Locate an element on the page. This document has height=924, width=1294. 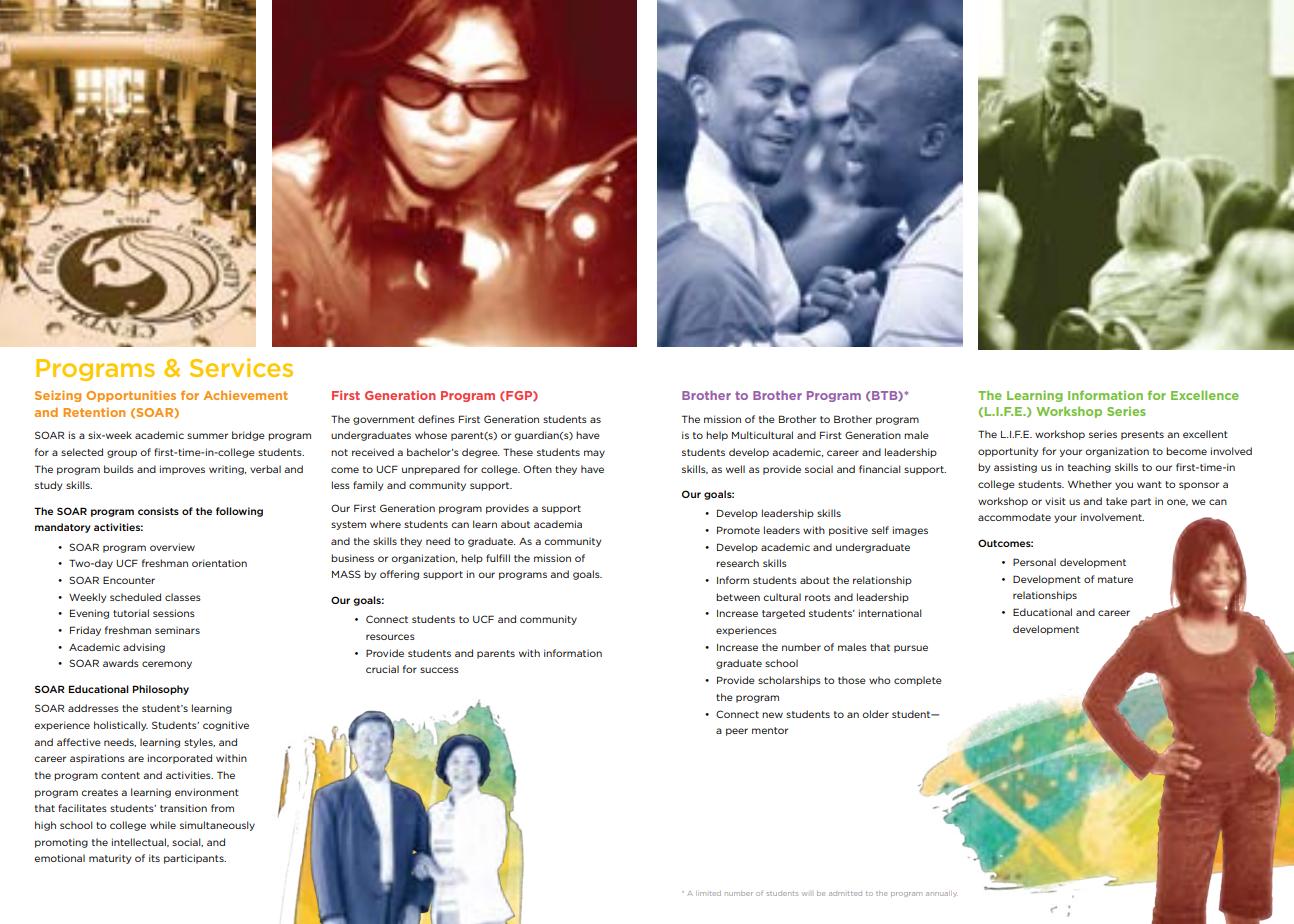
defines is located at coordinates (436, 419).
